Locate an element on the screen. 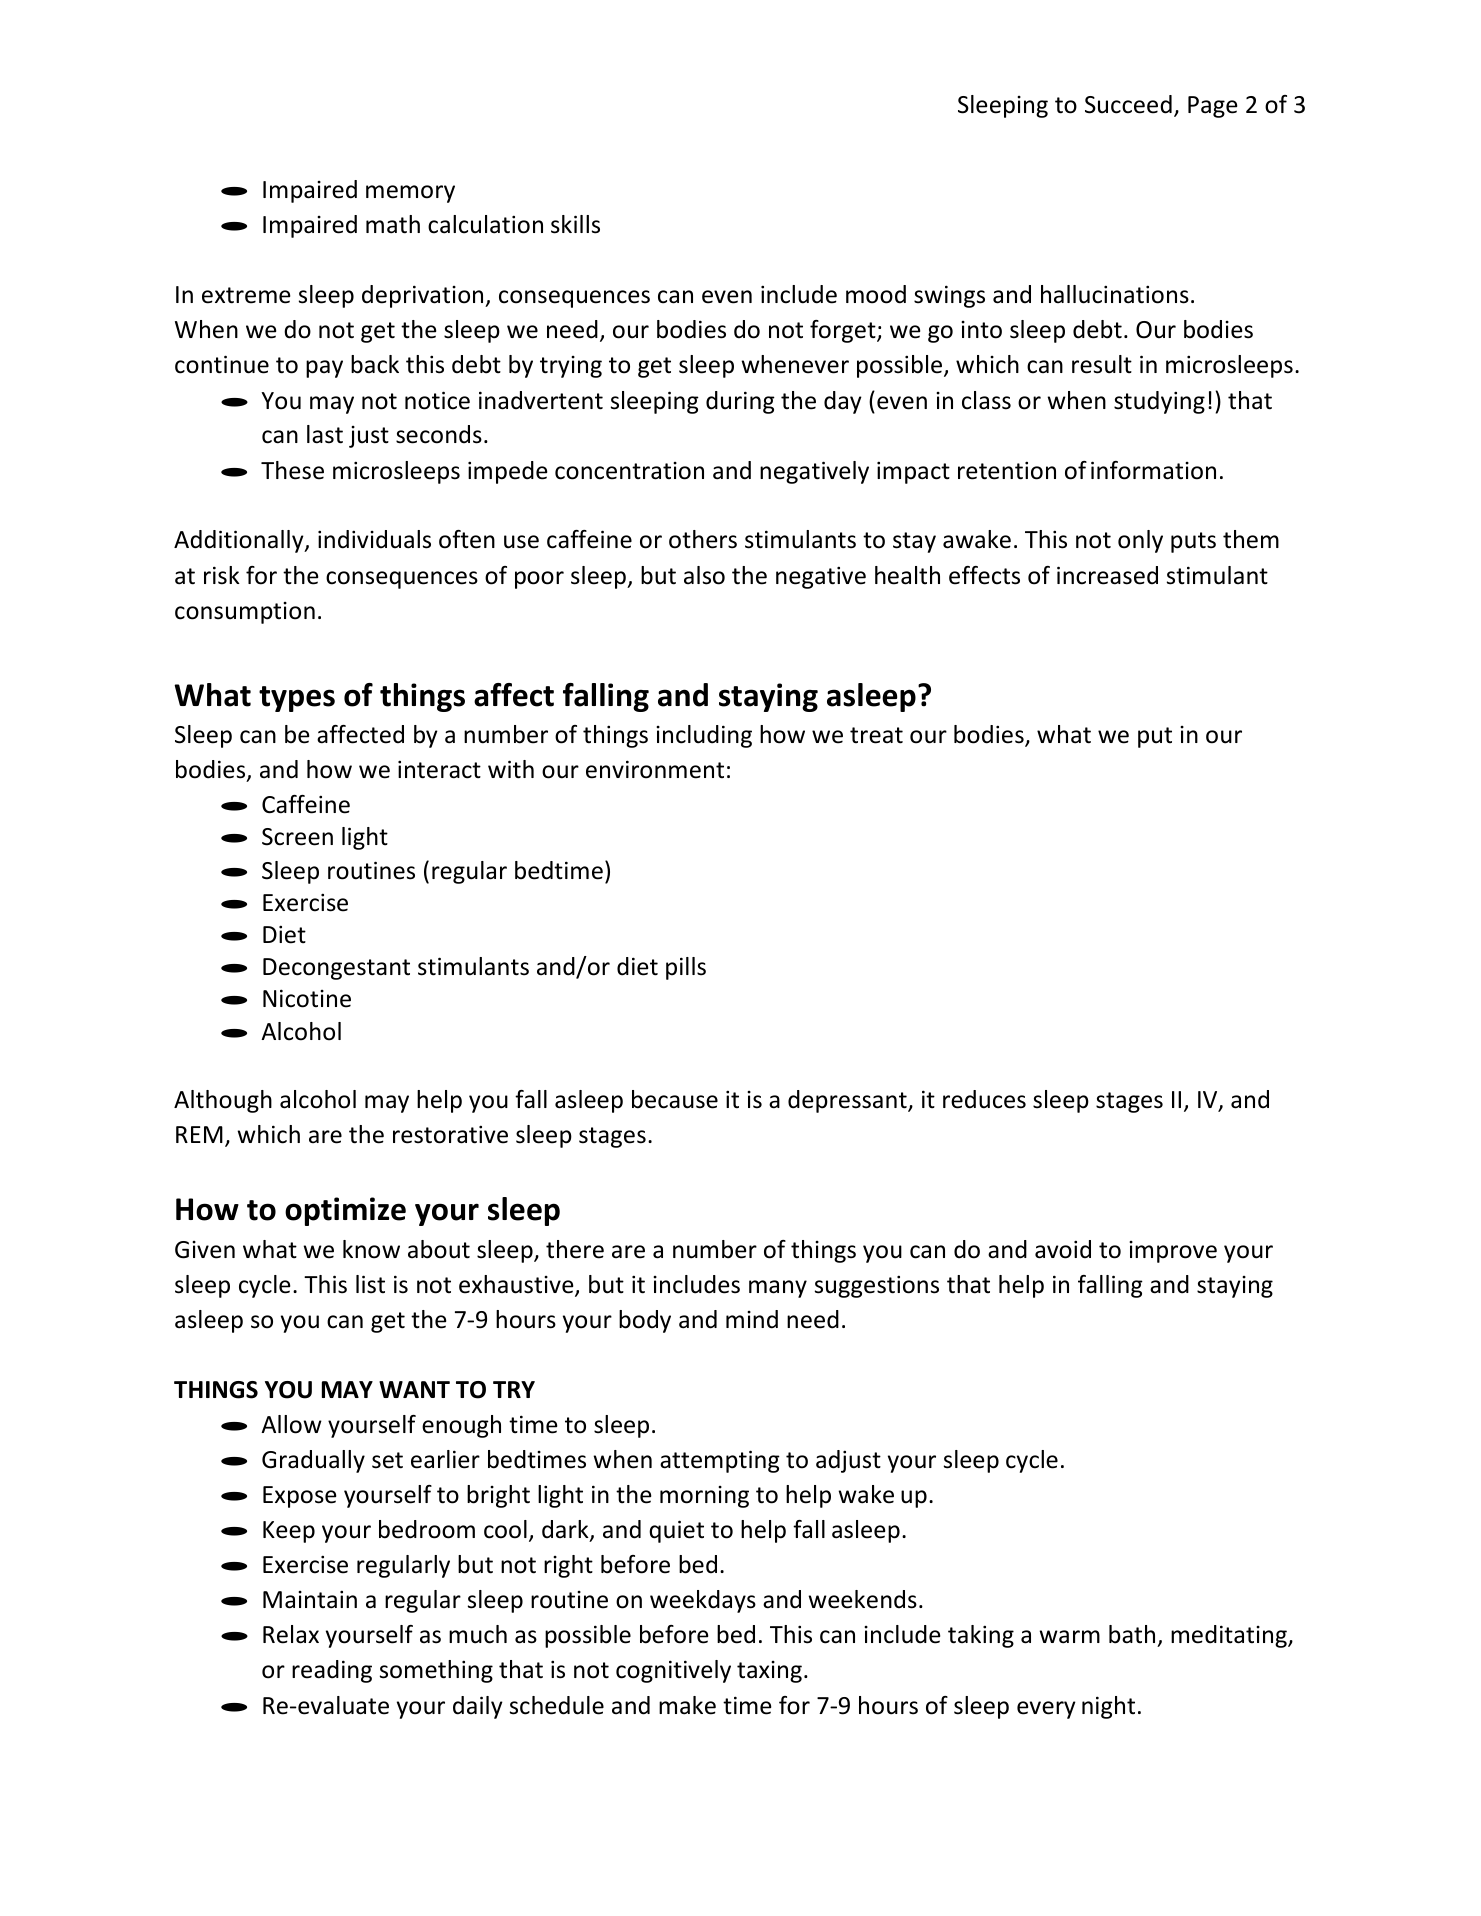  pills is located at coordinates (686, 968).
